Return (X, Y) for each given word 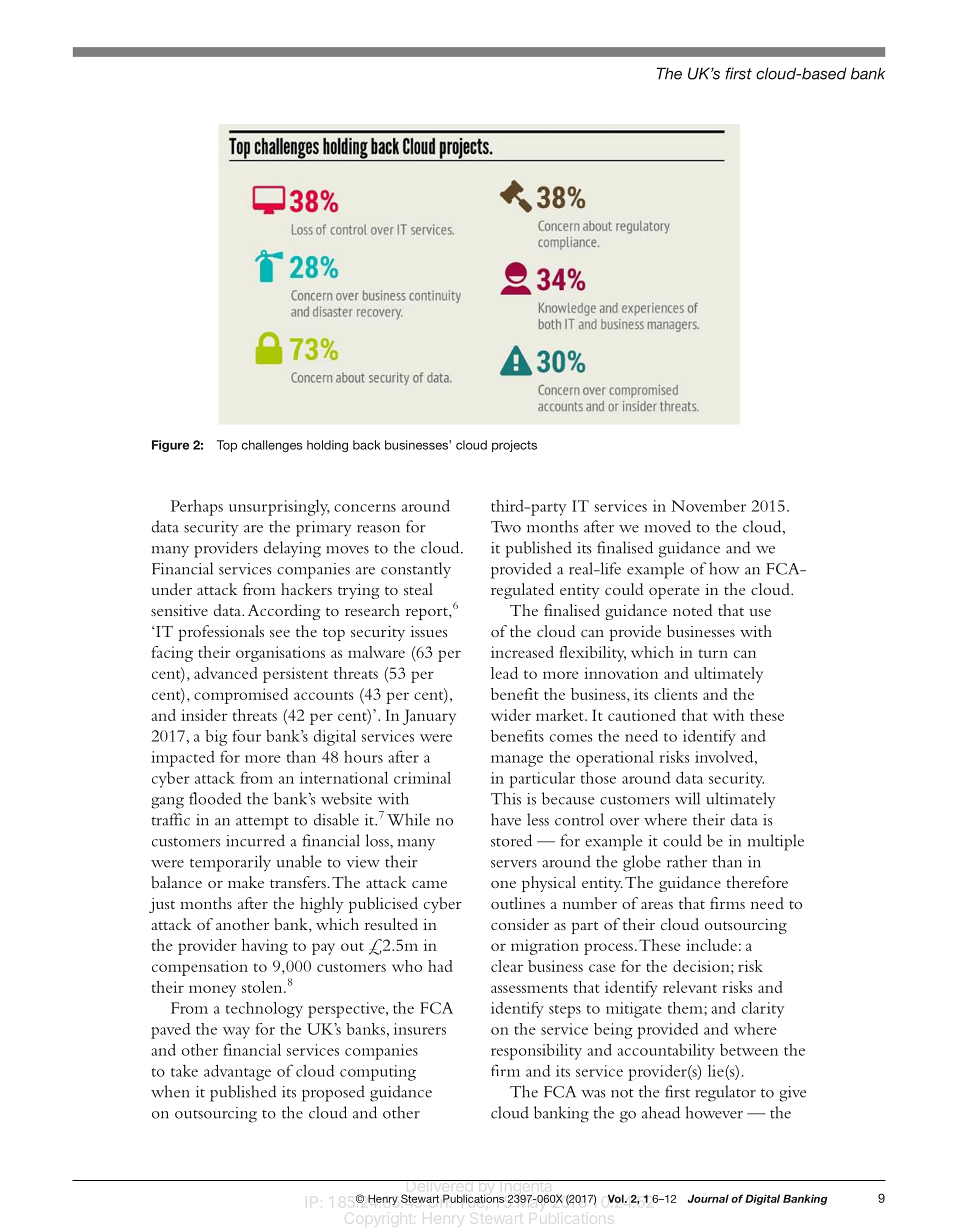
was (593, 1094)
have (506, 819)
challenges (272, 446)
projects (514, 446)
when (170, 1091)
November (709, 505)
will (687, 798)
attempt (262, 823)
